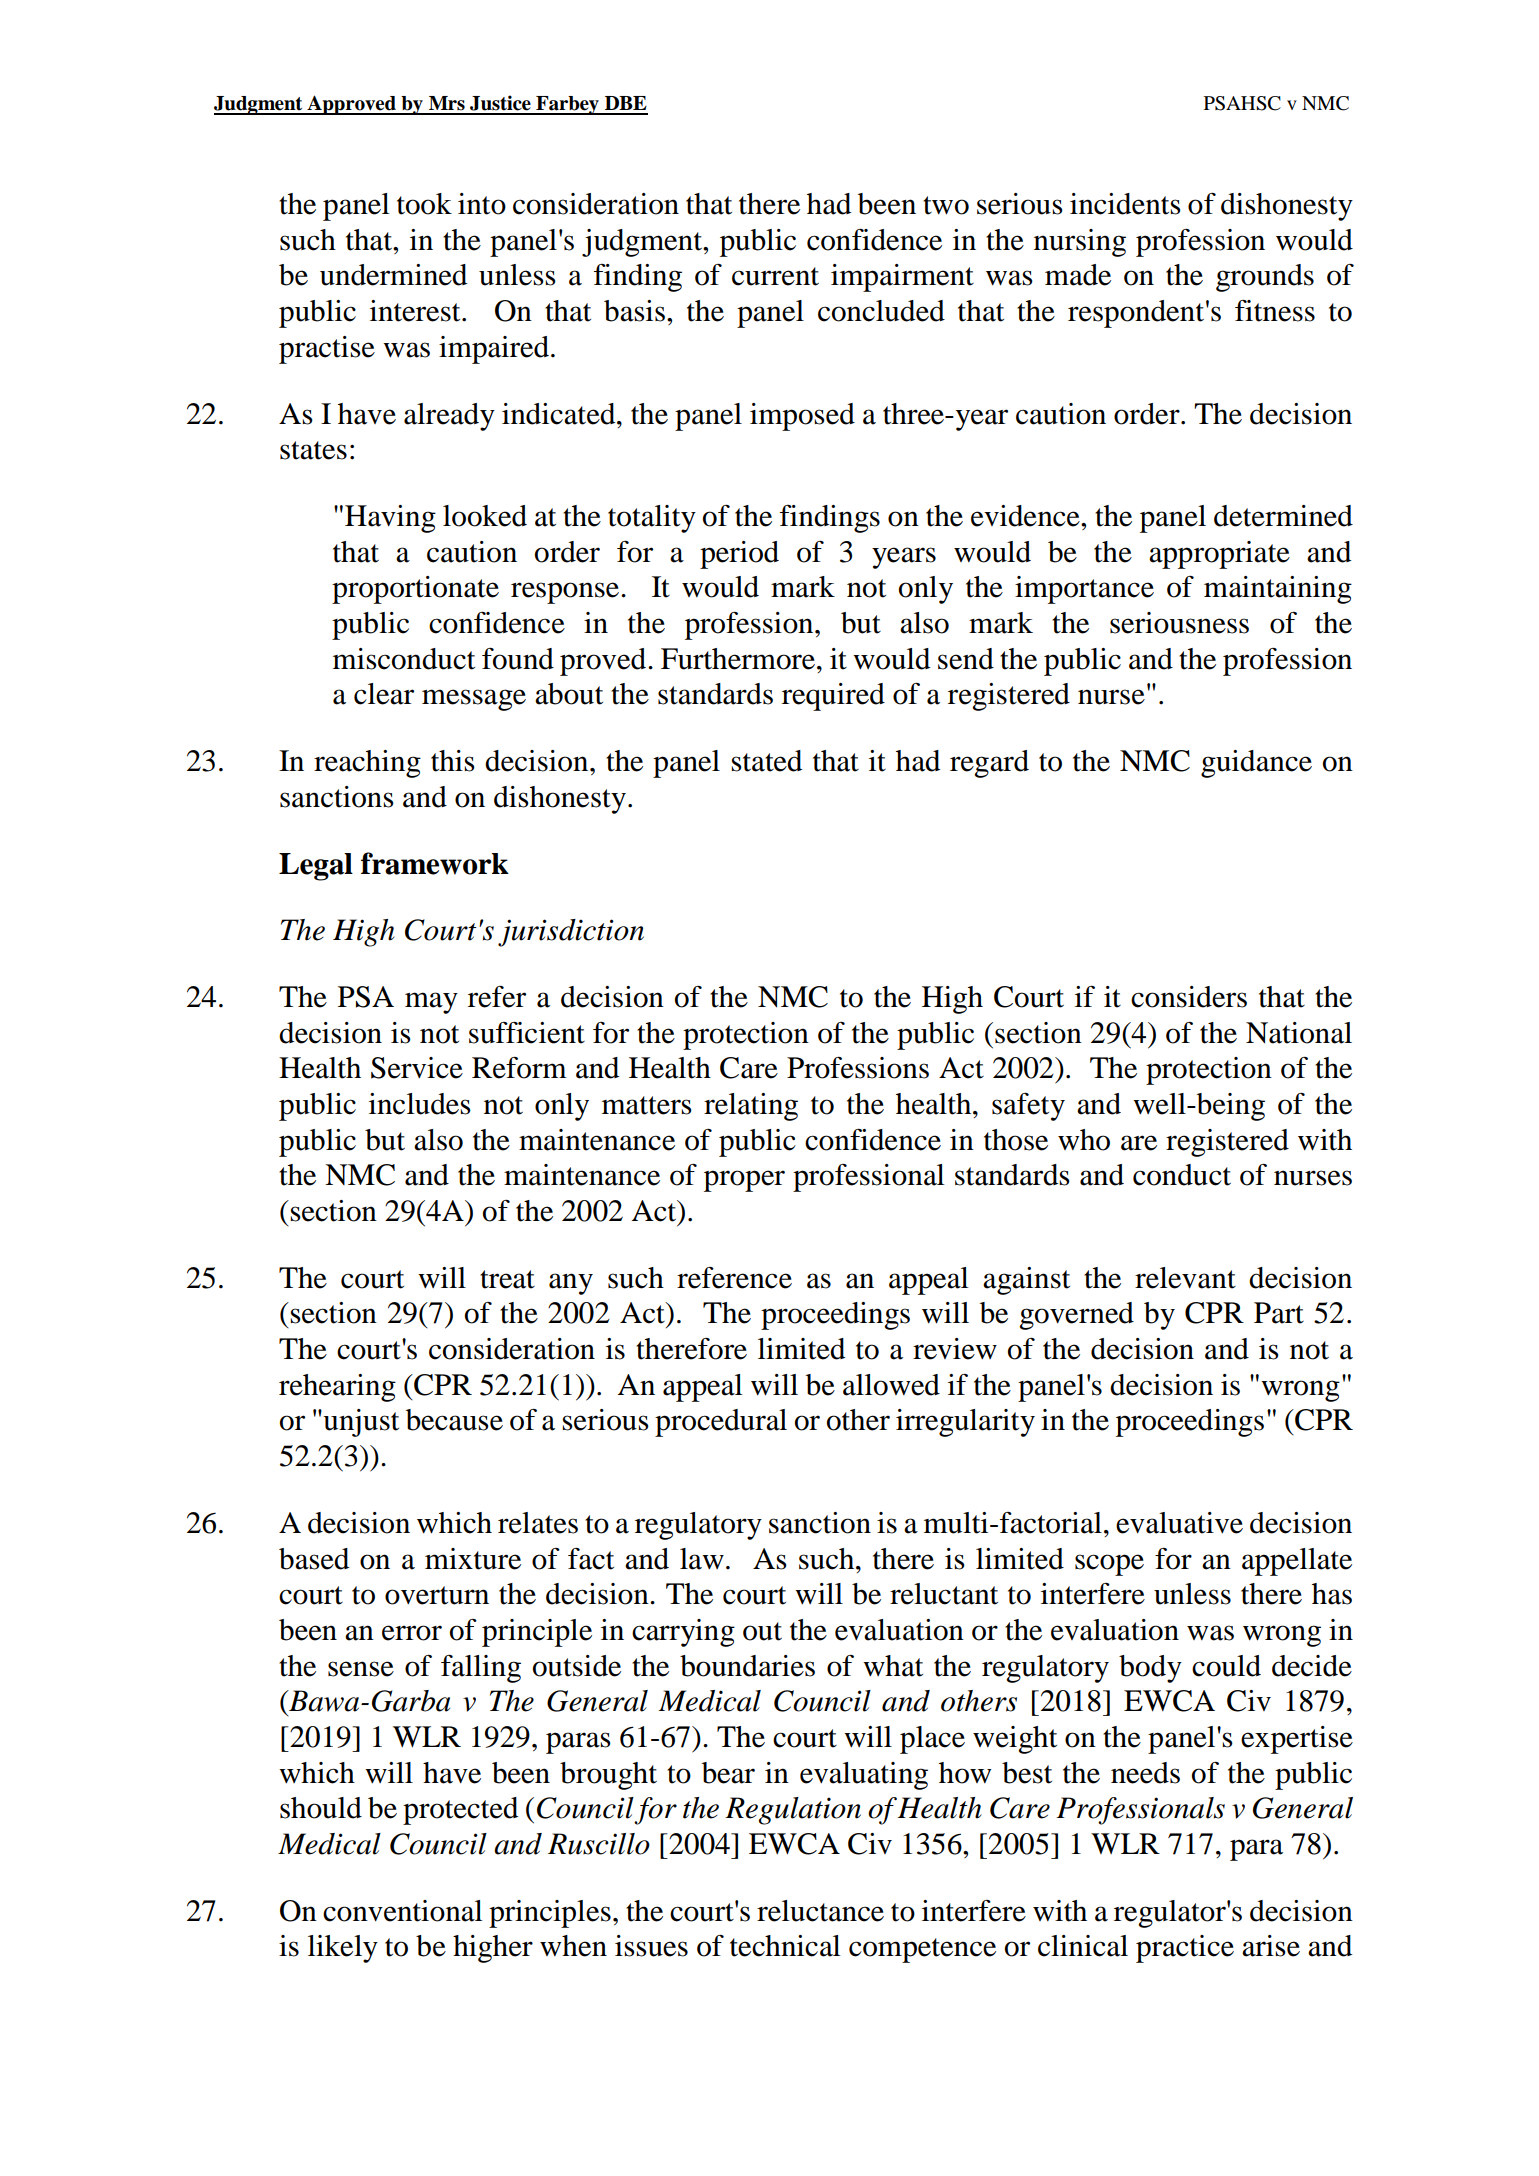  I want to click on relating, so click(751, 1107).
